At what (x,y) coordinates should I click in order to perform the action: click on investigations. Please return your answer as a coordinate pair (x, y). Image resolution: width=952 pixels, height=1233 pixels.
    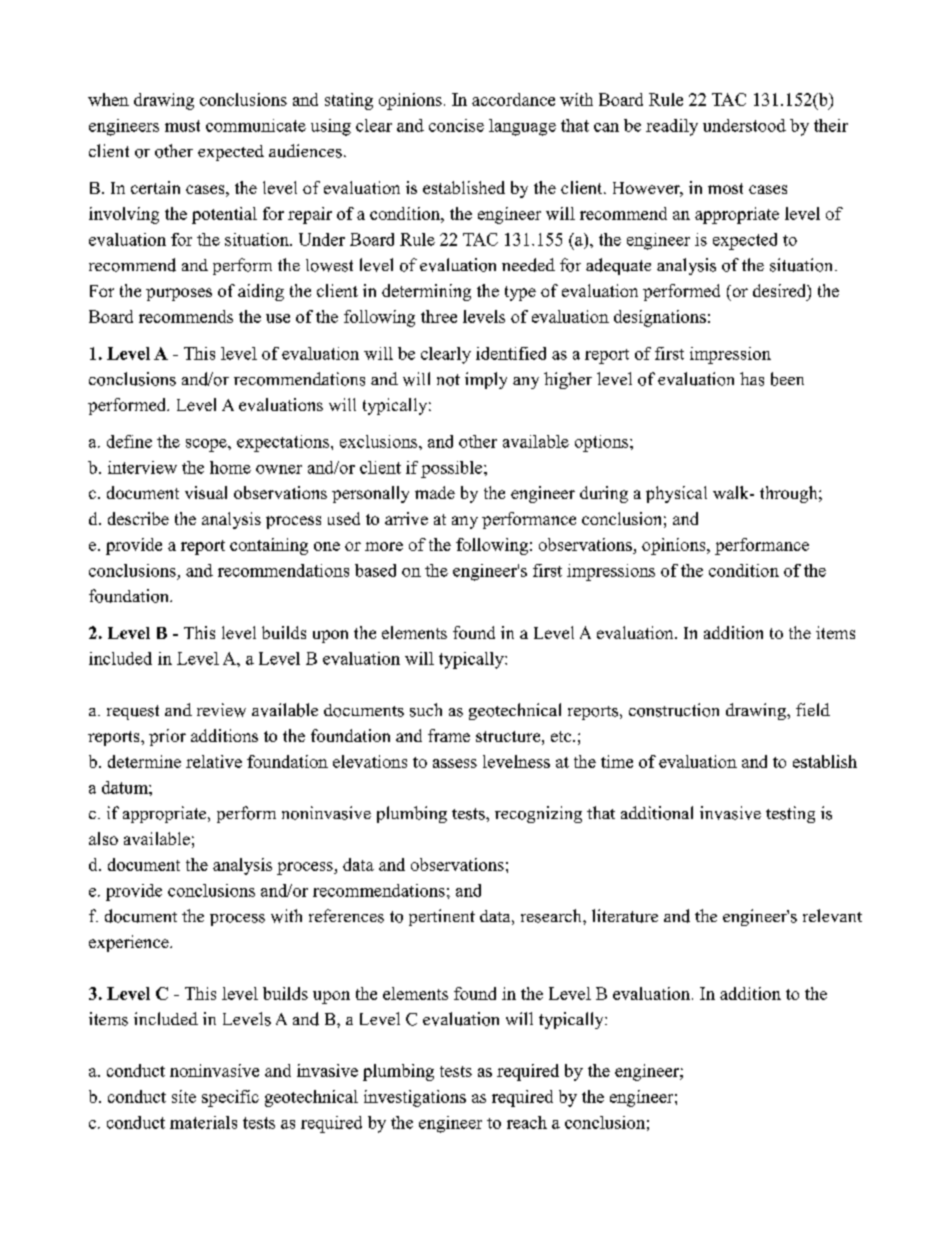
    Looking at the image, I should click on (415, 1098).
